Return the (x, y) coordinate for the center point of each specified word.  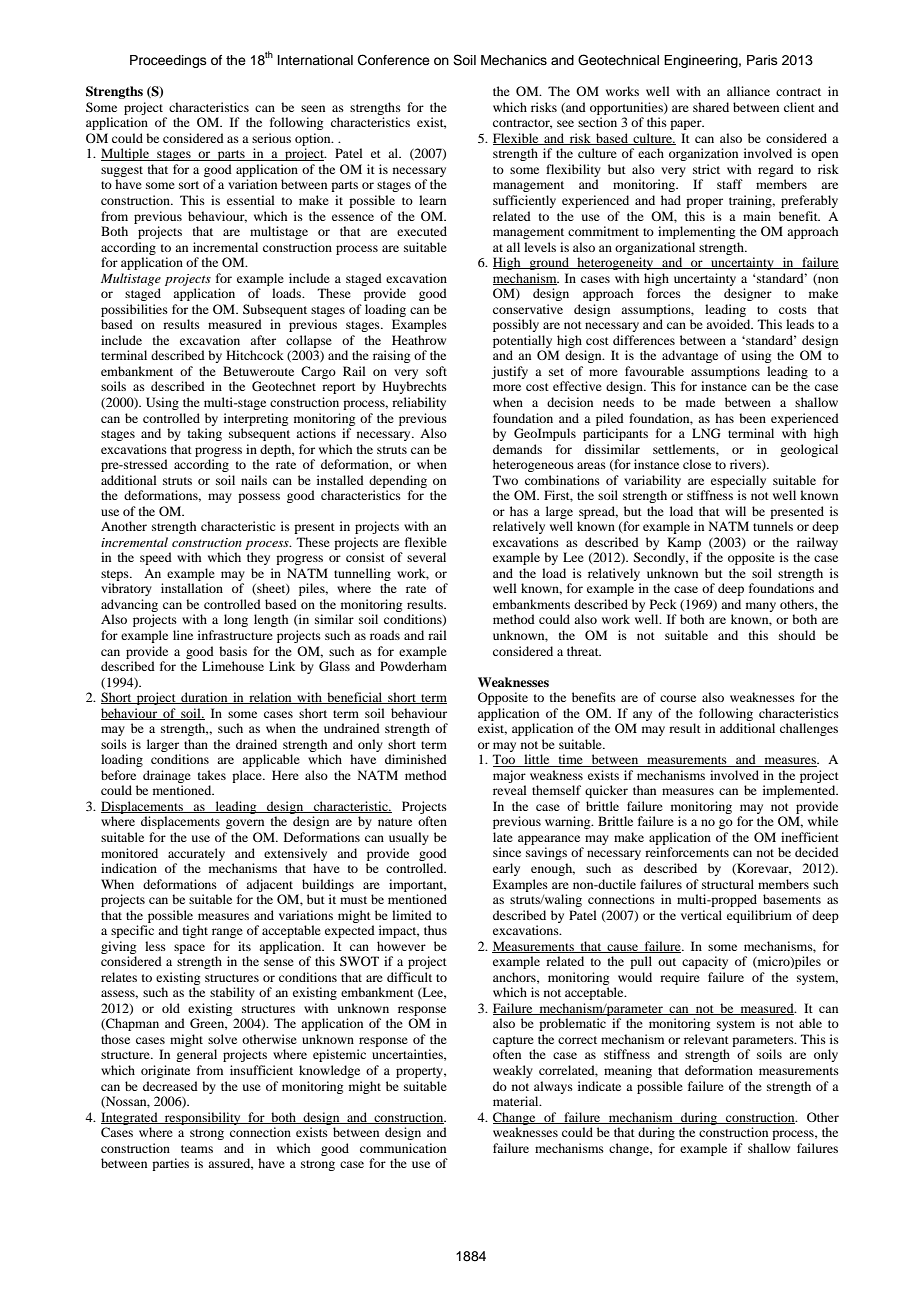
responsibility (203, 1118)
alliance (748, 91)
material (517, 1101)
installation (192, 588)
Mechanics (514, 60)
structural (728, 884)
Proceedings (168, 61)
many (761, 607)
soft (436, 371)
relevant (706, 1039)
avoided (729, 324)
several (426, 557)
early (506, 869)
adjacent (269, 885)
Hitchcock (255, 355)
